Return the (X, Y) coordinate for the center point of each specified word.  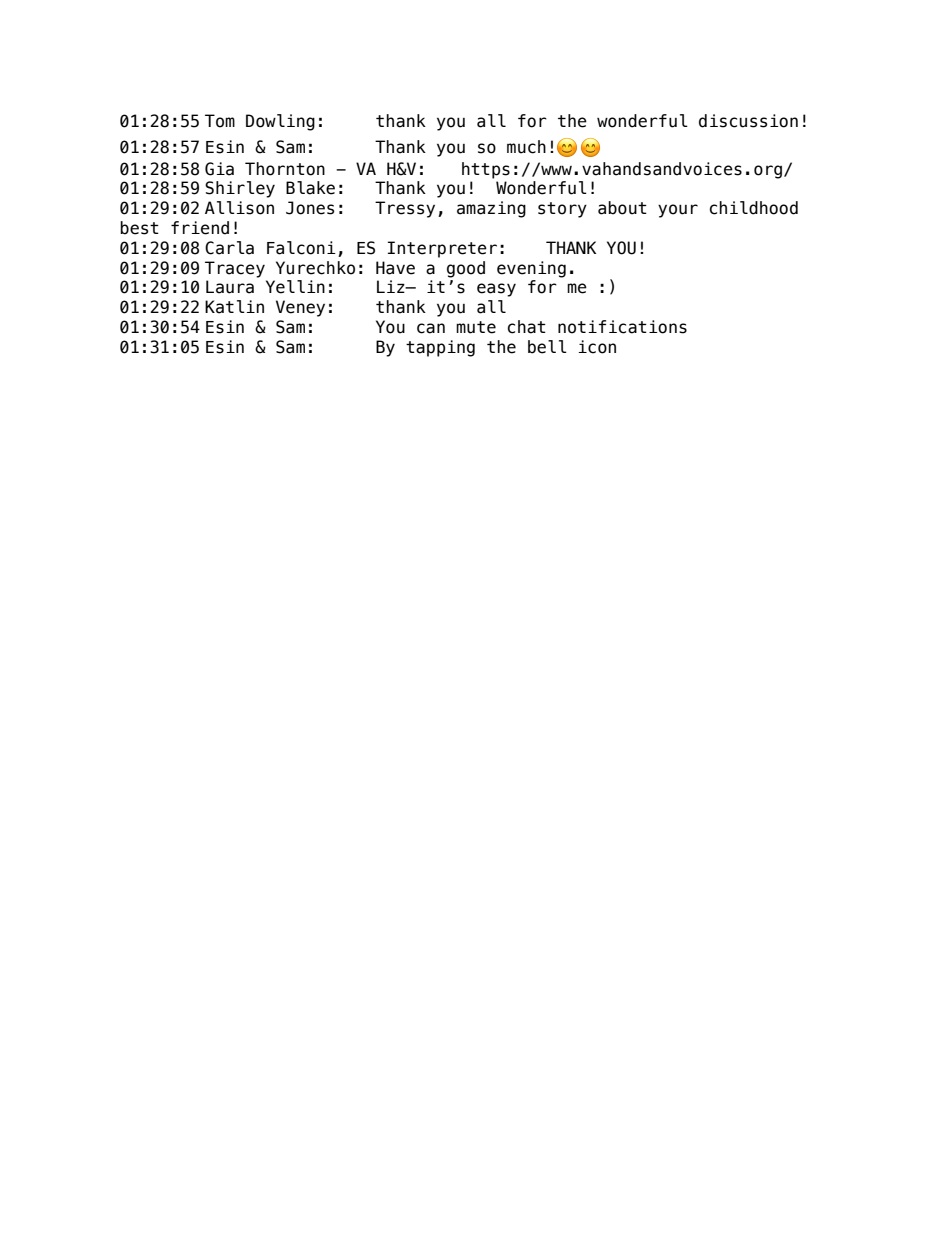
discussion (748, 121)
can (431, 328)
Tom (220, 121)
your (678, 211)
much (526, 147)
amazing (491, 209)
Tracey (235, 269)
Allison (239, 208)
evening (531, 269)
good (466, 269)
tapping (440, 348)
